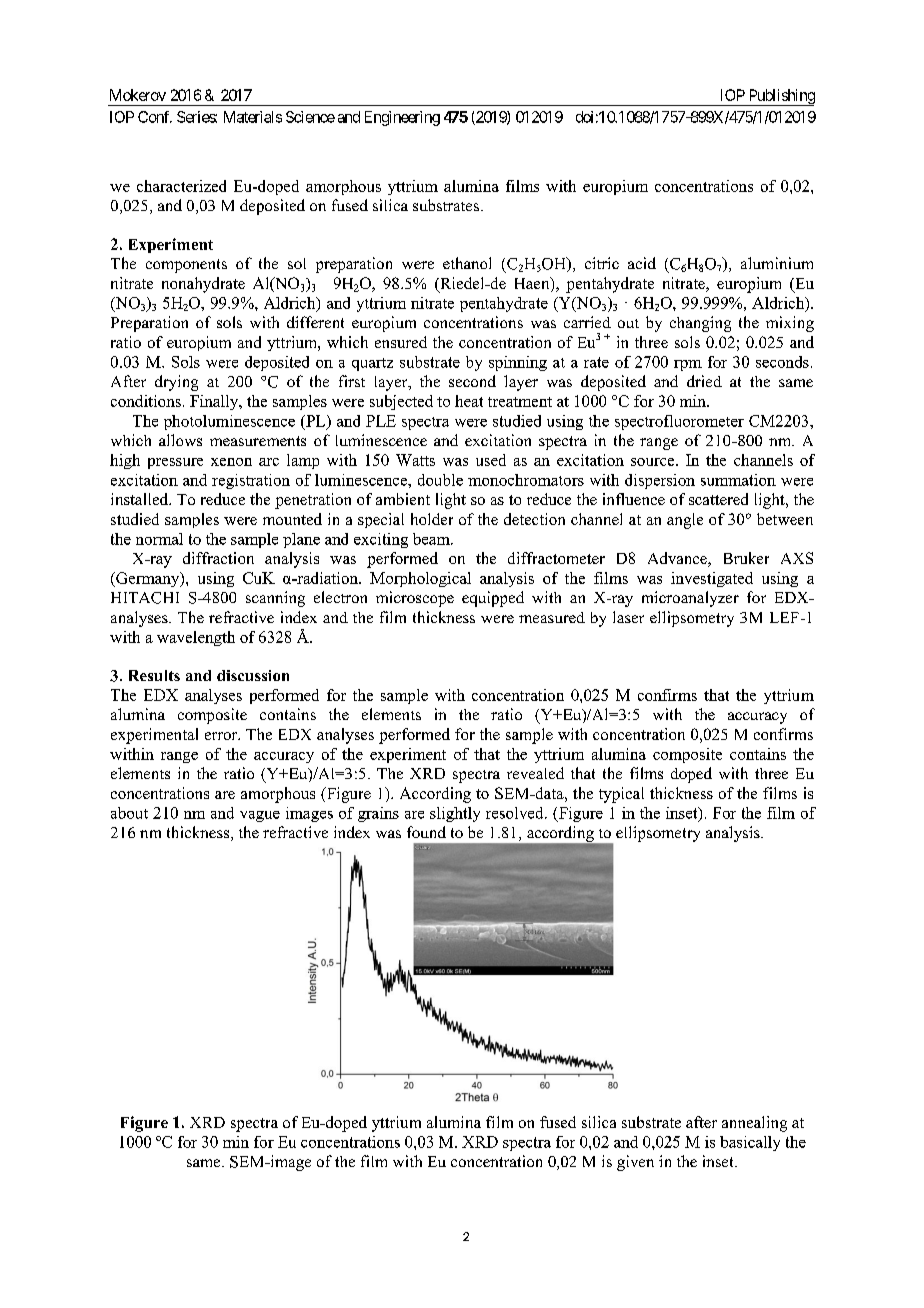 The image size is (924, 1308). What do you see at coordinates (231, 462) in the screenshot?
I see `xenon` at bounding box center [231, 462].
